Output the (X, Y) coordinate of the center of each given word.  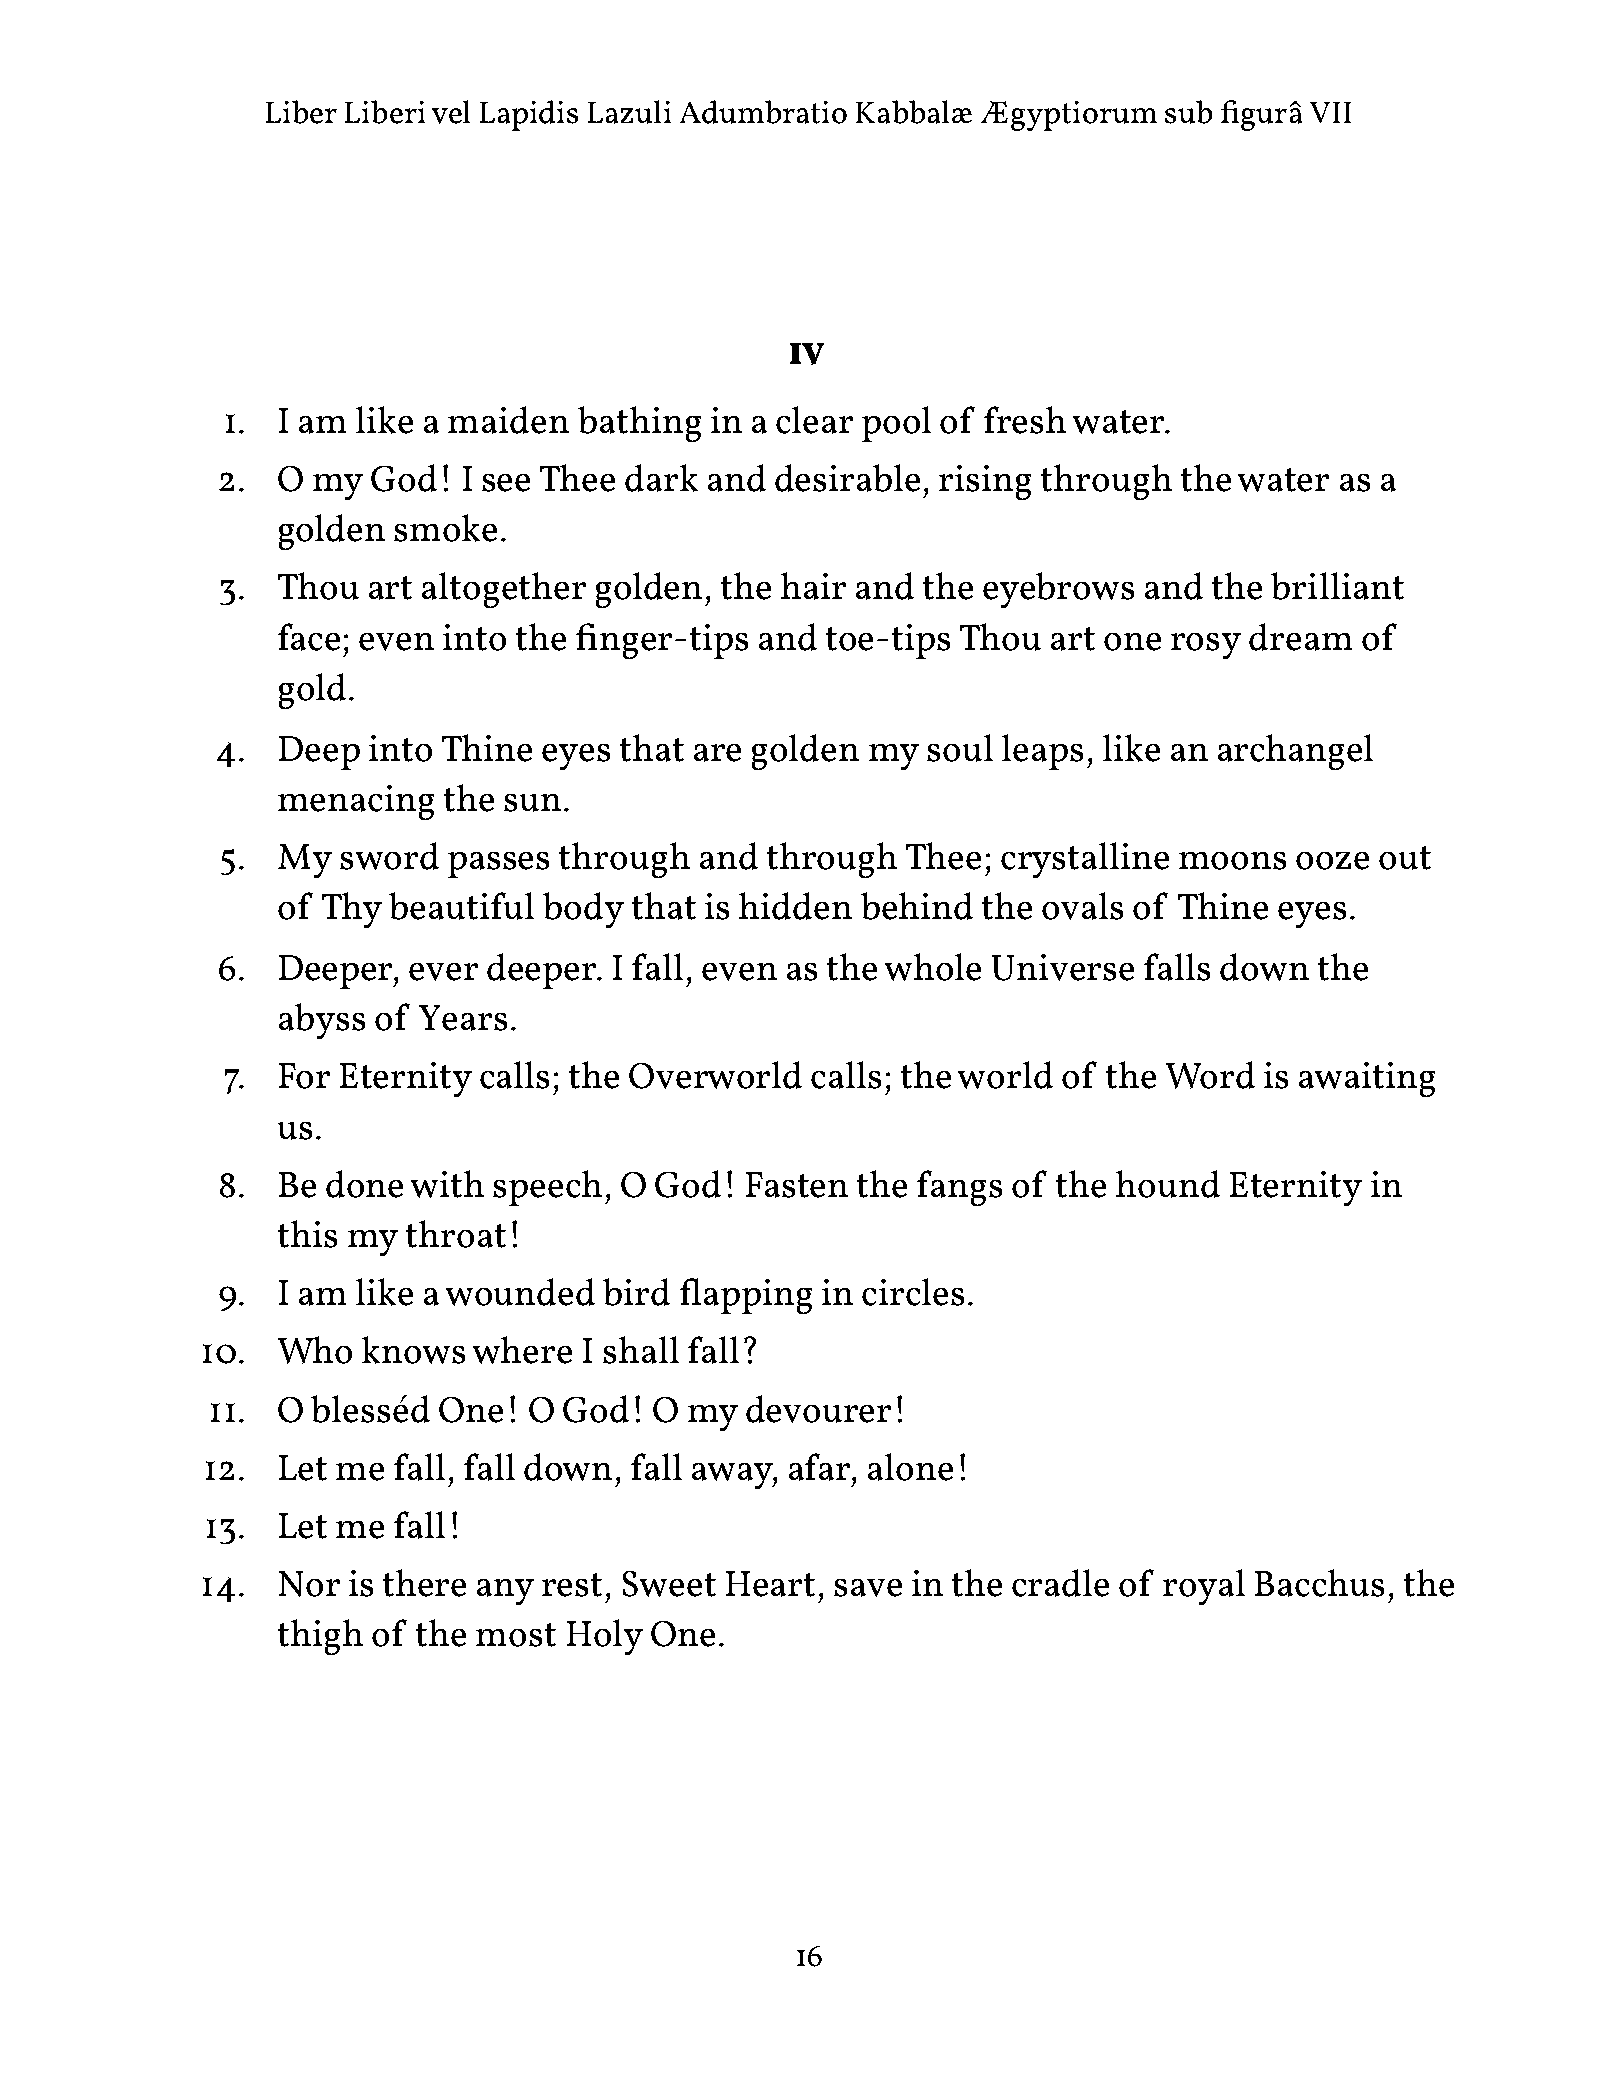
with (447, 1184)
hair (813, 586)
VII (1330, 112)
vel (451, 112)
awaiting (1367, 1079)
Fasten (797, 1185)
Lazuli (629, 112)
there (424, 1583)
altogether (504, 590)
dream (1300, 637)
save (868, 1588)
